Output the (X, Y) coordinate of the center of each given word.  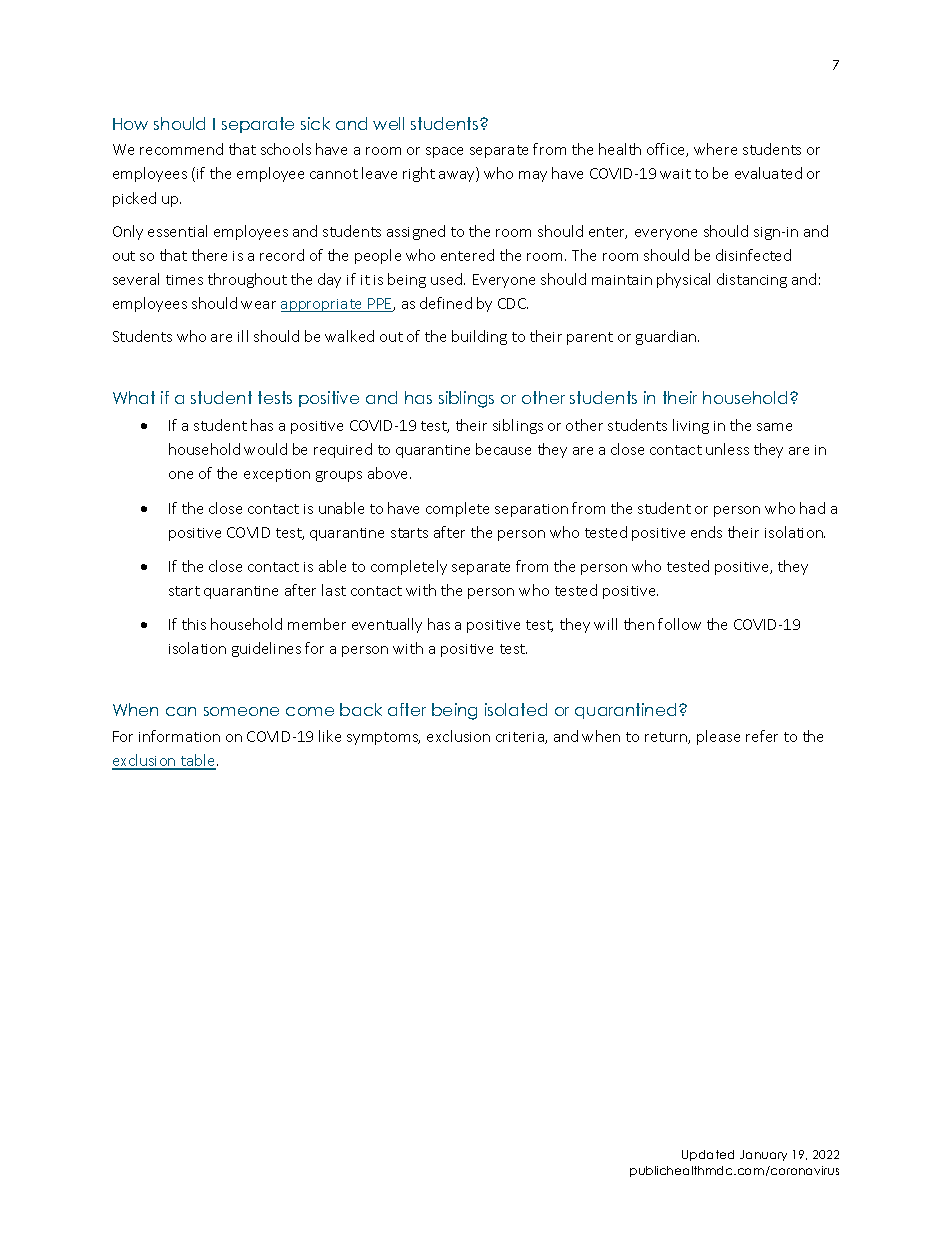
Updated (708, 1155)
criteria (521, 738)
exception (277, 475)
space (444, 152)
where (715, 149)
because (503, 449)
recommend (181, 149)
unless (727, 449)
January (763, 1155)
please (718, 737)
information (179, 736)
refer (762, 736)
